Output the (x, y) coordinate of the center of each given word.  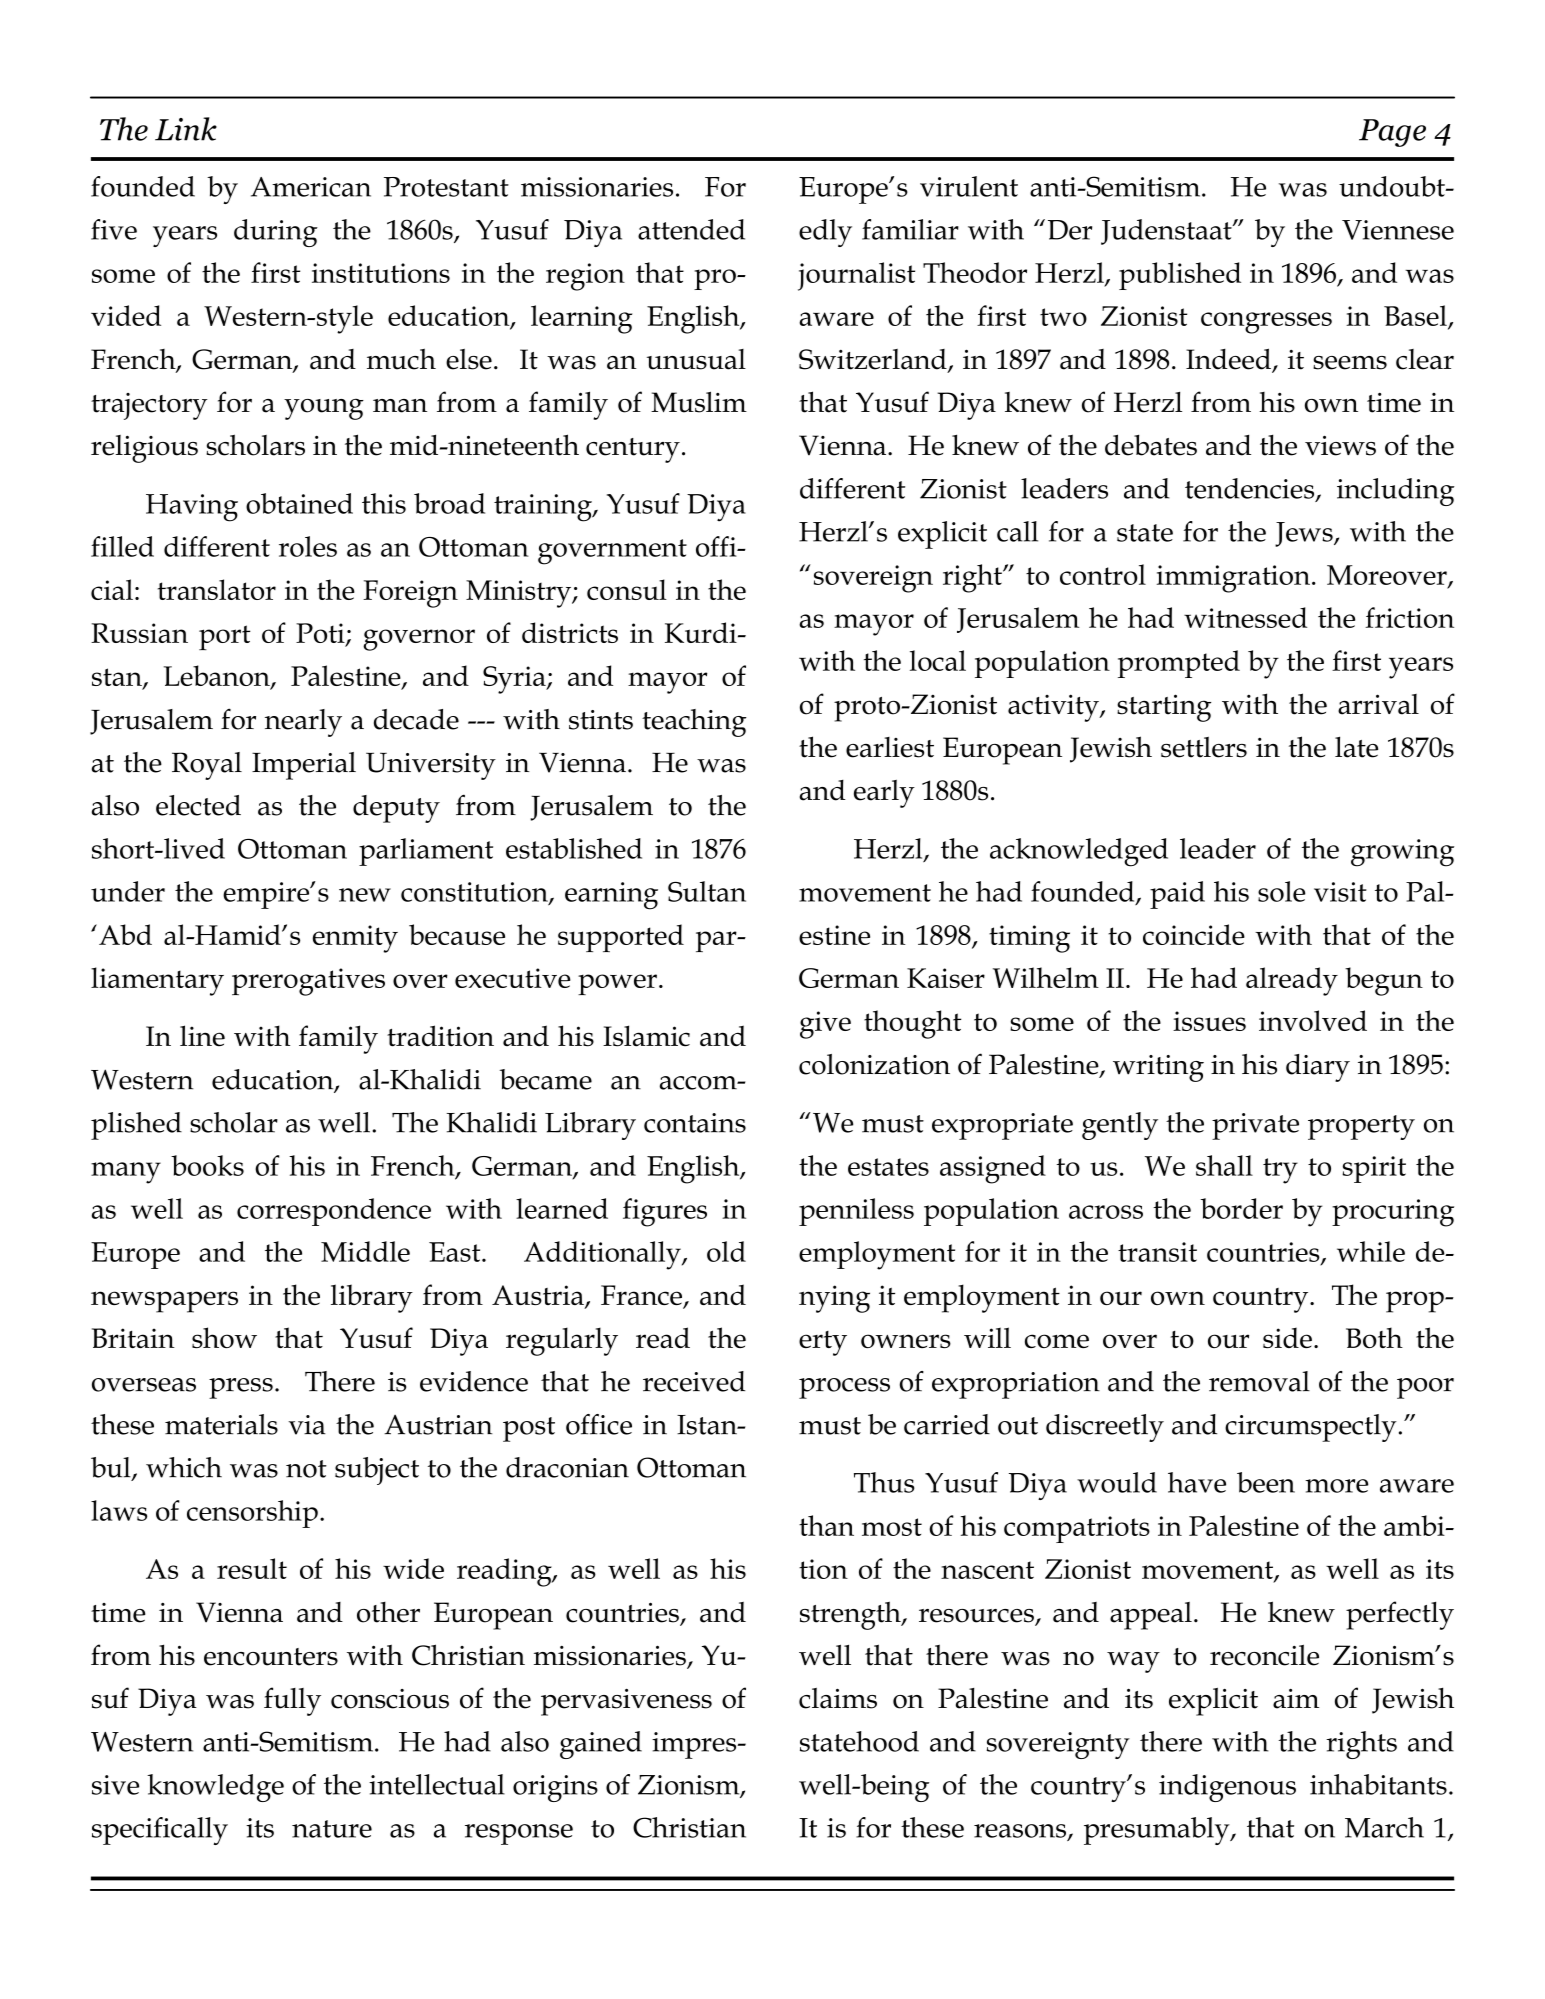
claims (838, 1698)
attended (691, 229)
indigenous (1227, 1788)
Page (1392, 133)
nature (332, 1829)
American (311, 187)
